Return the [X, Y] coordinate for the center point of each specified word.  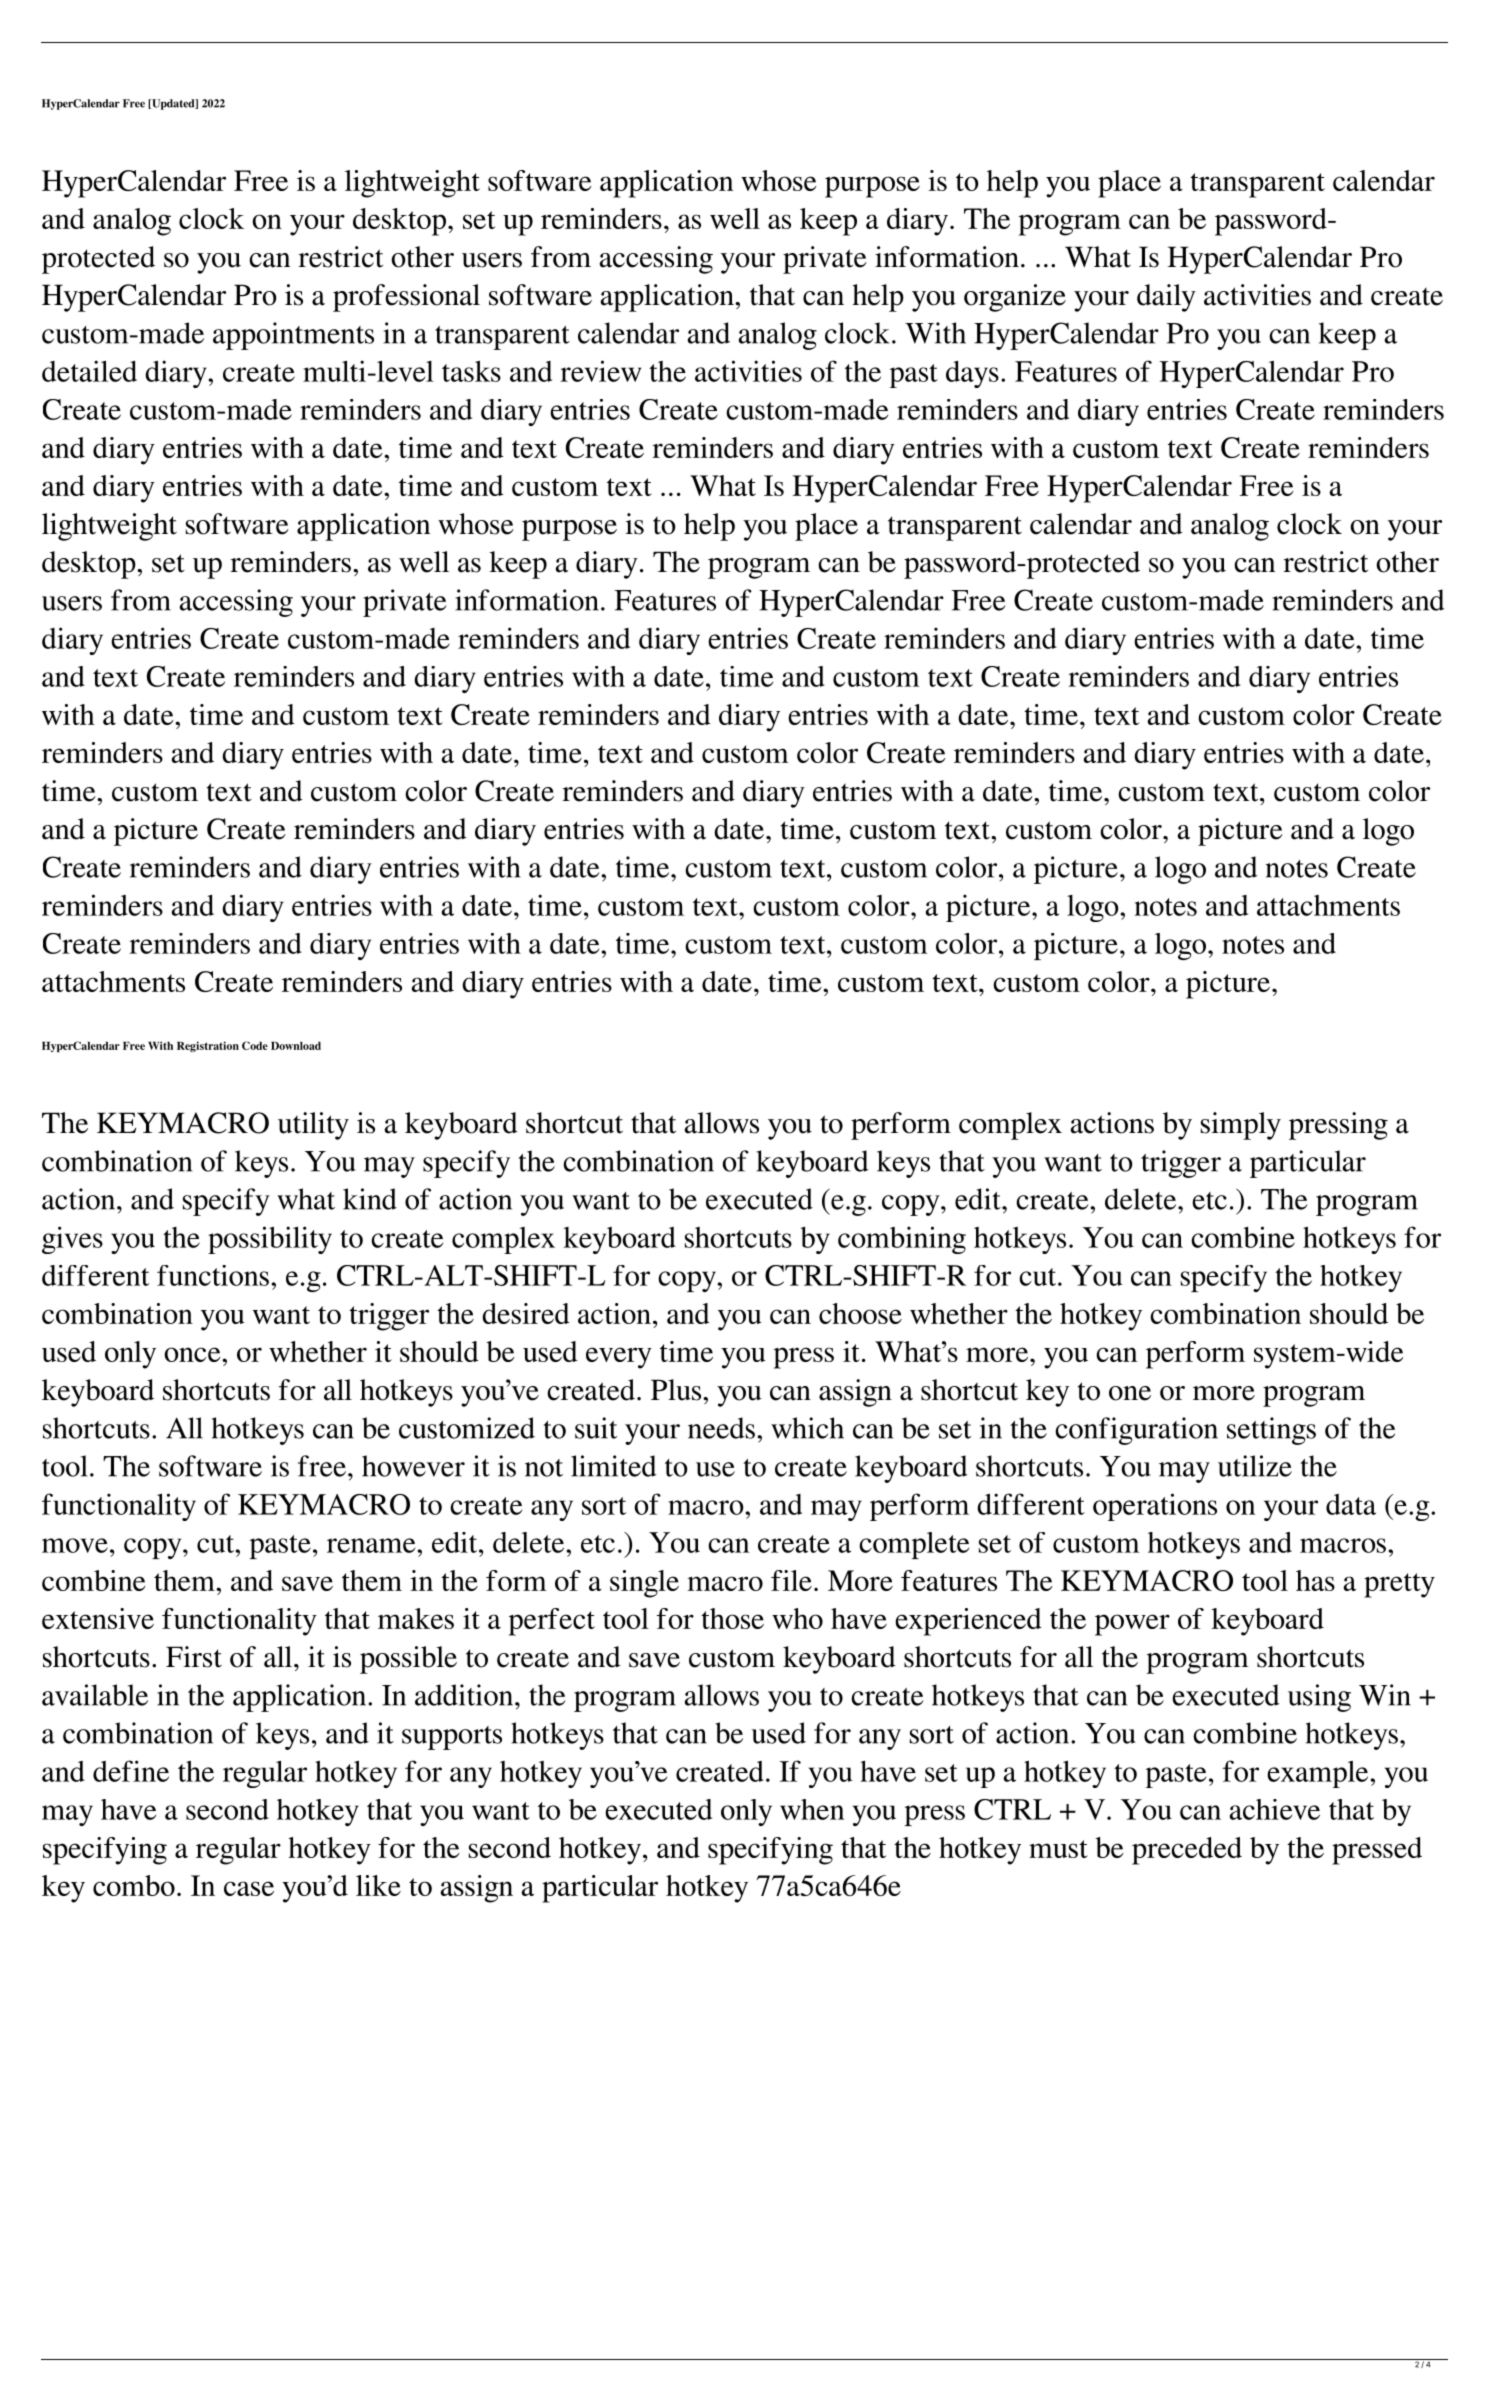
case [249, 1888]
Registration [208, 1046]
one [1130, 1393]
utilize [1255, 1466]
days [972, 374]
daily [1166, 298]
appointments [293, 336]
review [600, 371]
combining [902, 1240]
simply [1241, 1126]
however [413, 1466]
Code [255, 1045]
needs [721, 1428]
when [812, 1809]
